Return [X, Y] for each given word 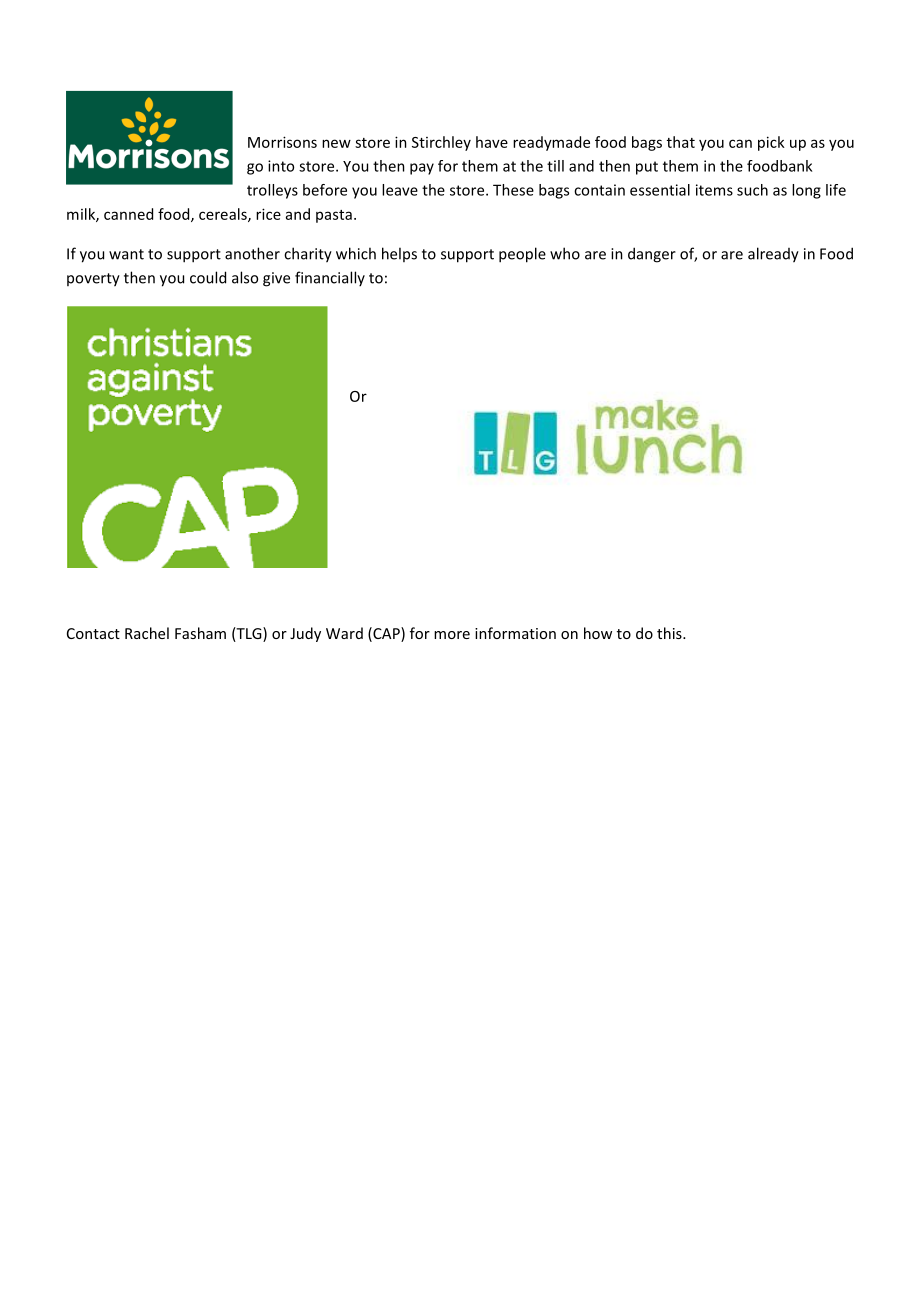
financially [330, 278]
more [452, 635]
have [492, 142]
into [281, 166]
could [208, 277]
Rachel [147, 633]
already [773, 255]
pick [771, 143]
